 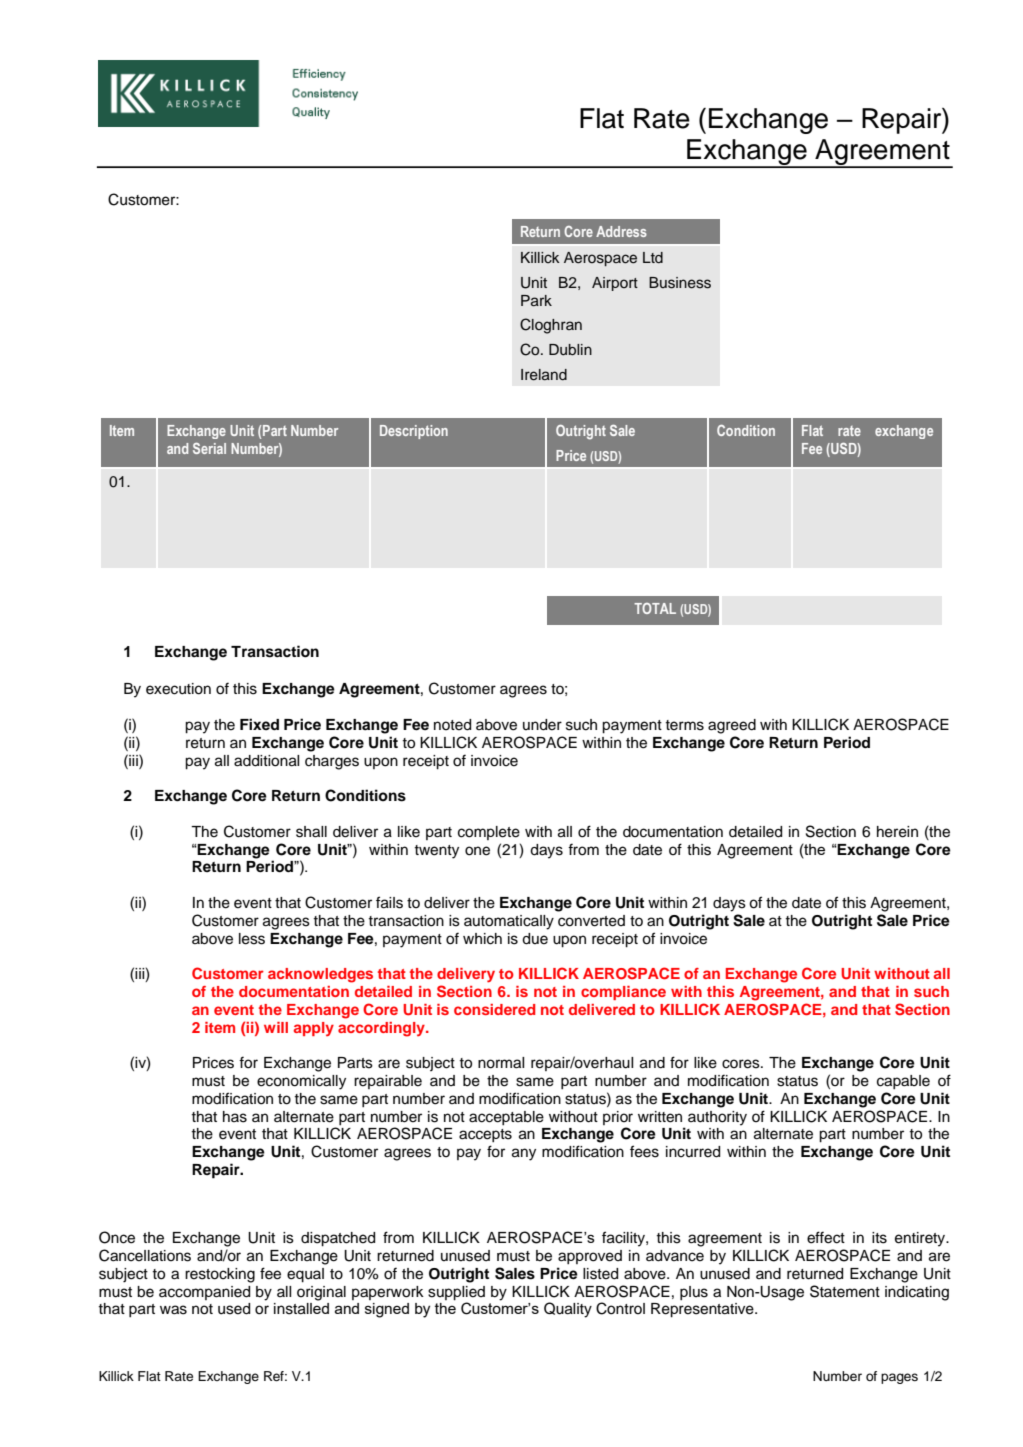 I want to click on herein, so click(x=897, y=832).
